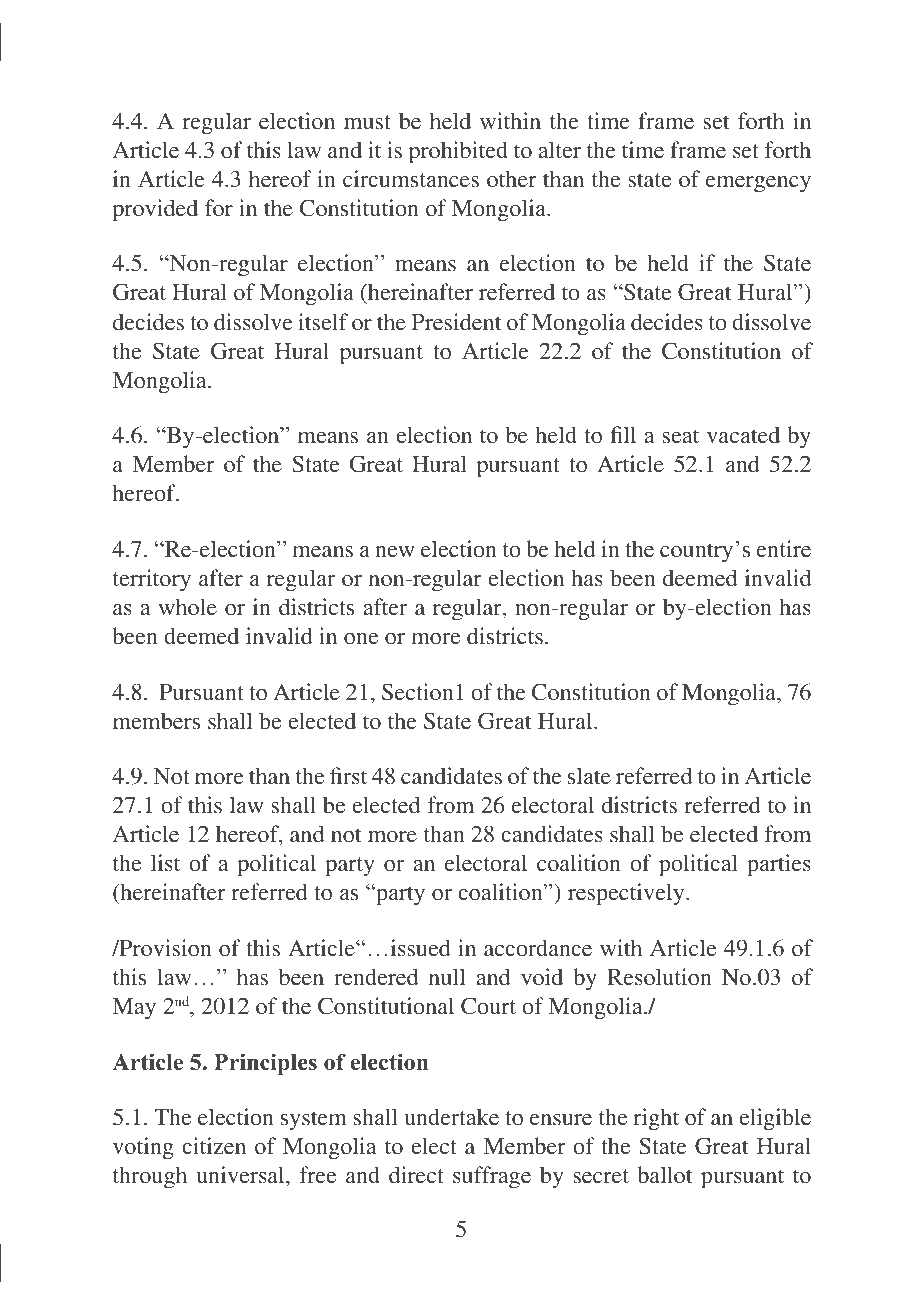 Image resolution: width=924 pixels, height=1311 pixels. What do you see at coordinates (458, 152) in the document?
I see `prohibited` at bounding box center [458, 152].
